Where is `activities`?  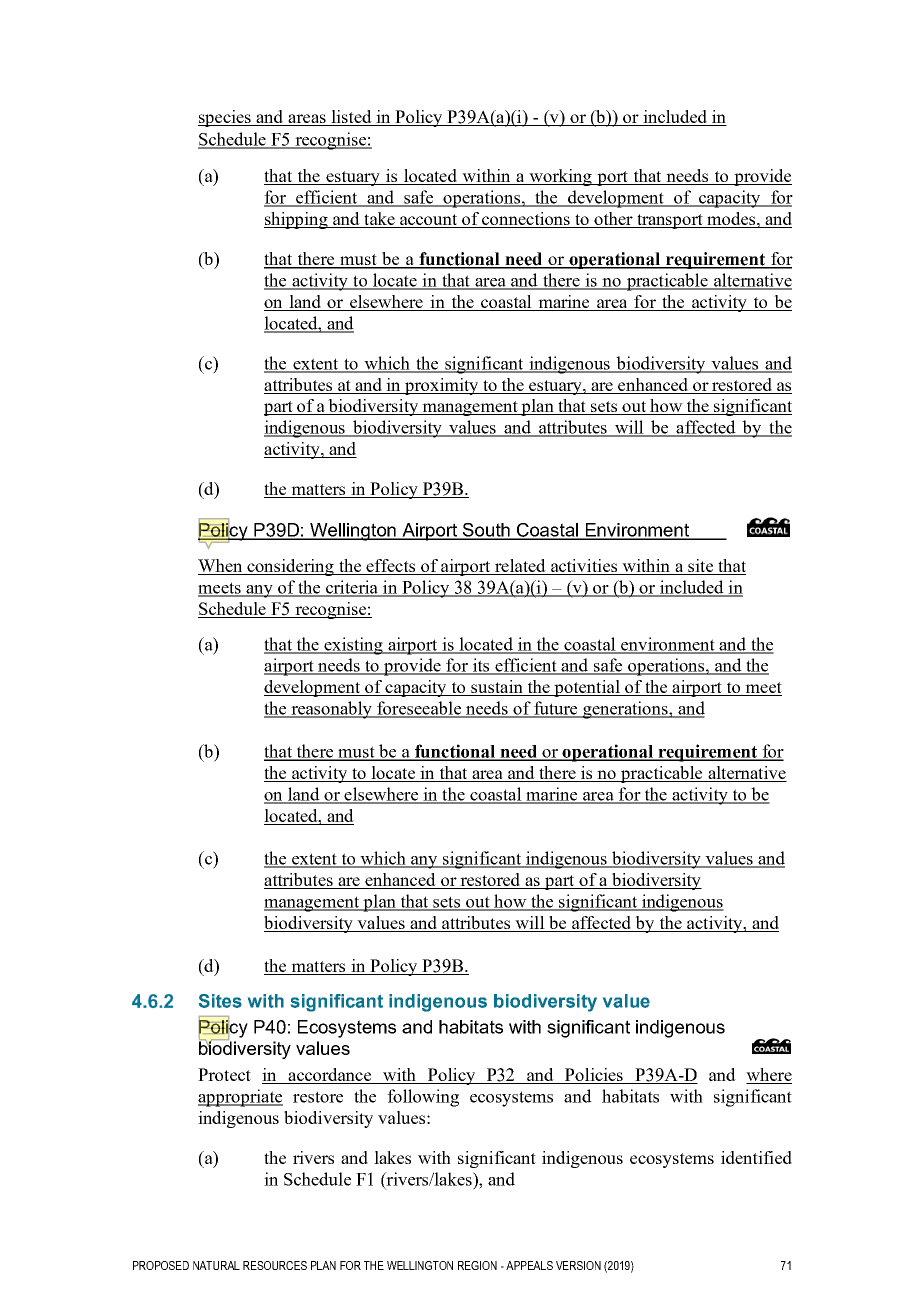
activities is located at coordinates (584, 567).
